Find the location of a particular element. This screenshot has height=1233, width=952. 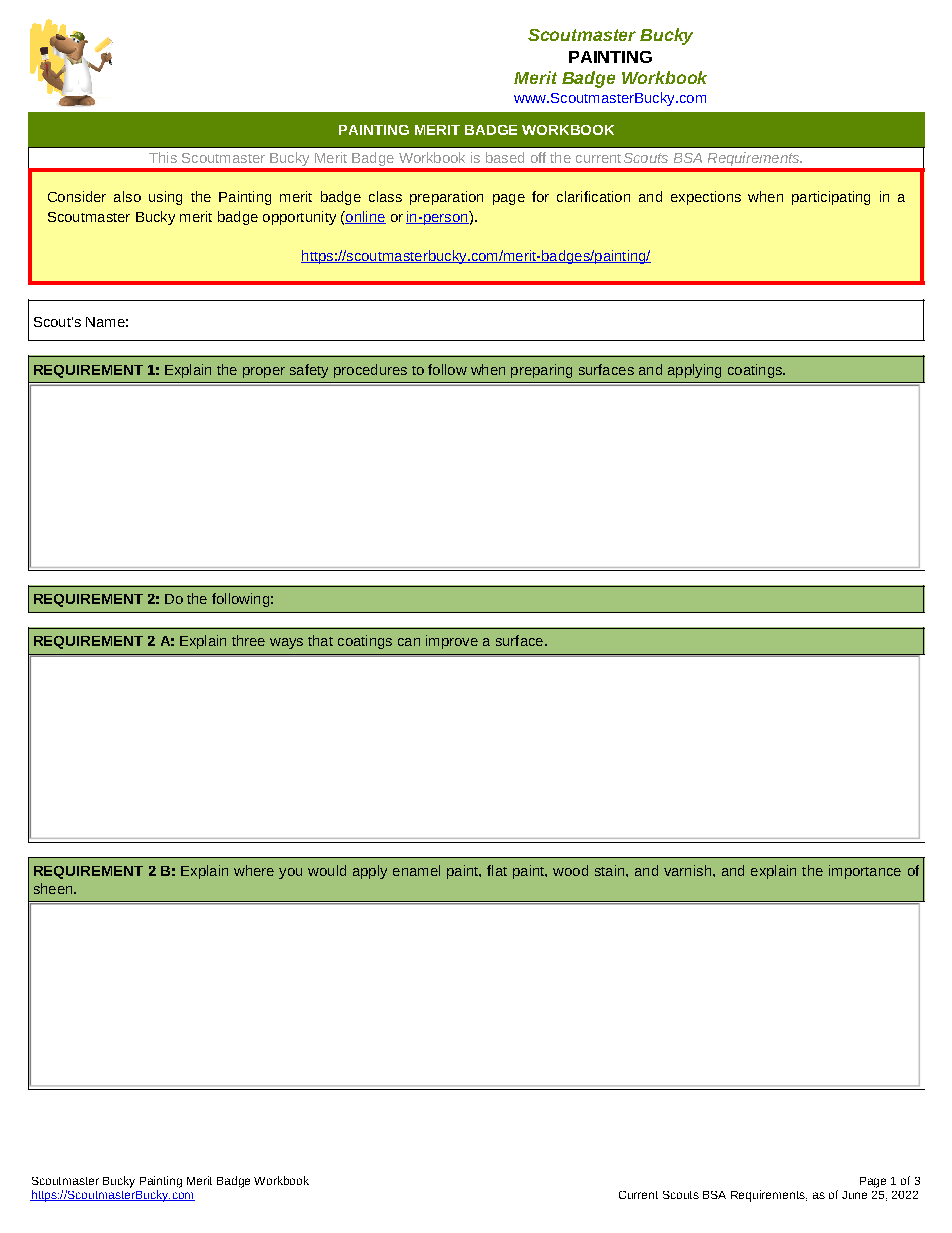

three is located at coordinates (248, 640).
